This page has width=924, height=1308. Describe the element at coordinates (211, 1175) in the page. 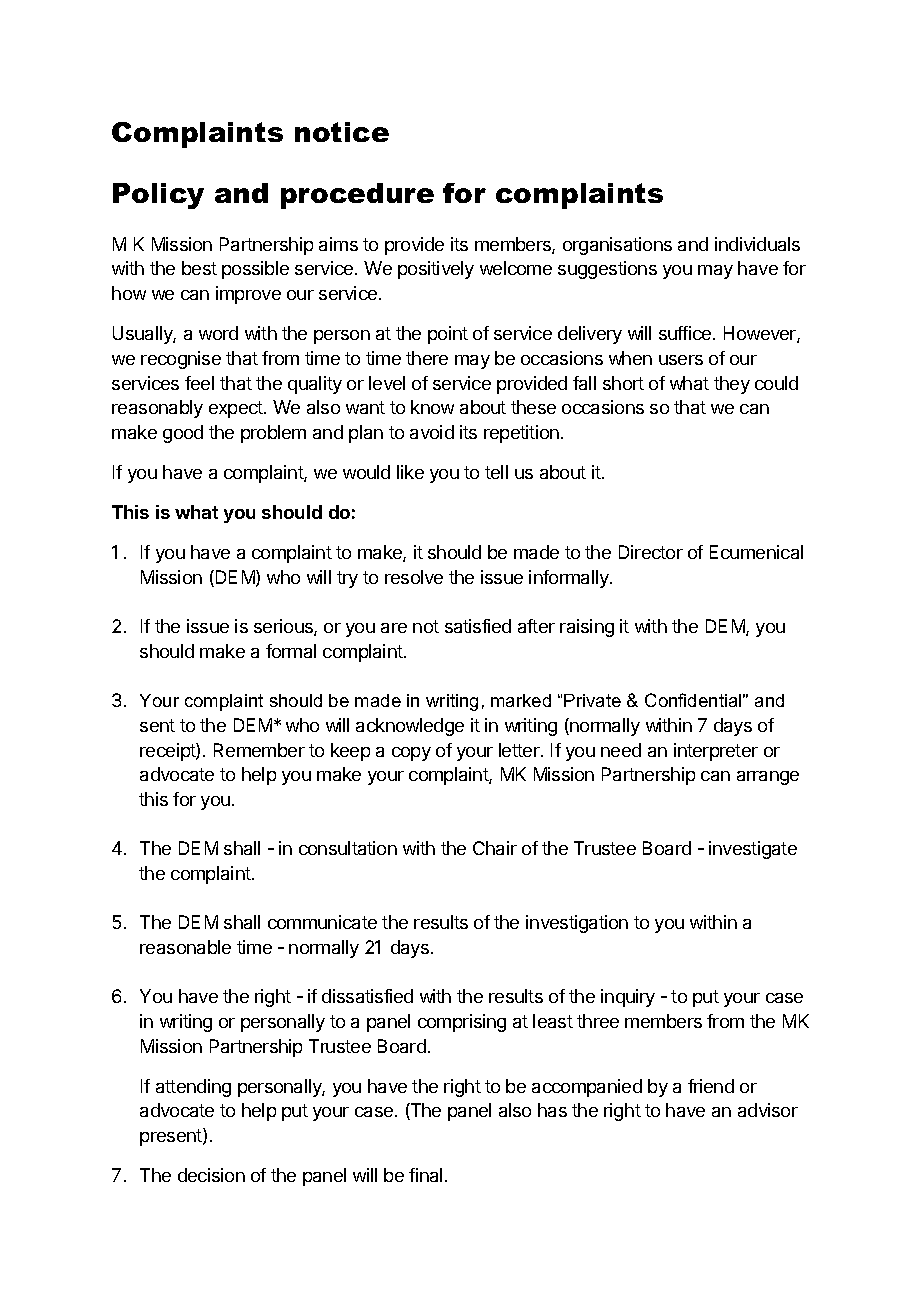

I see `decision` at that location.
